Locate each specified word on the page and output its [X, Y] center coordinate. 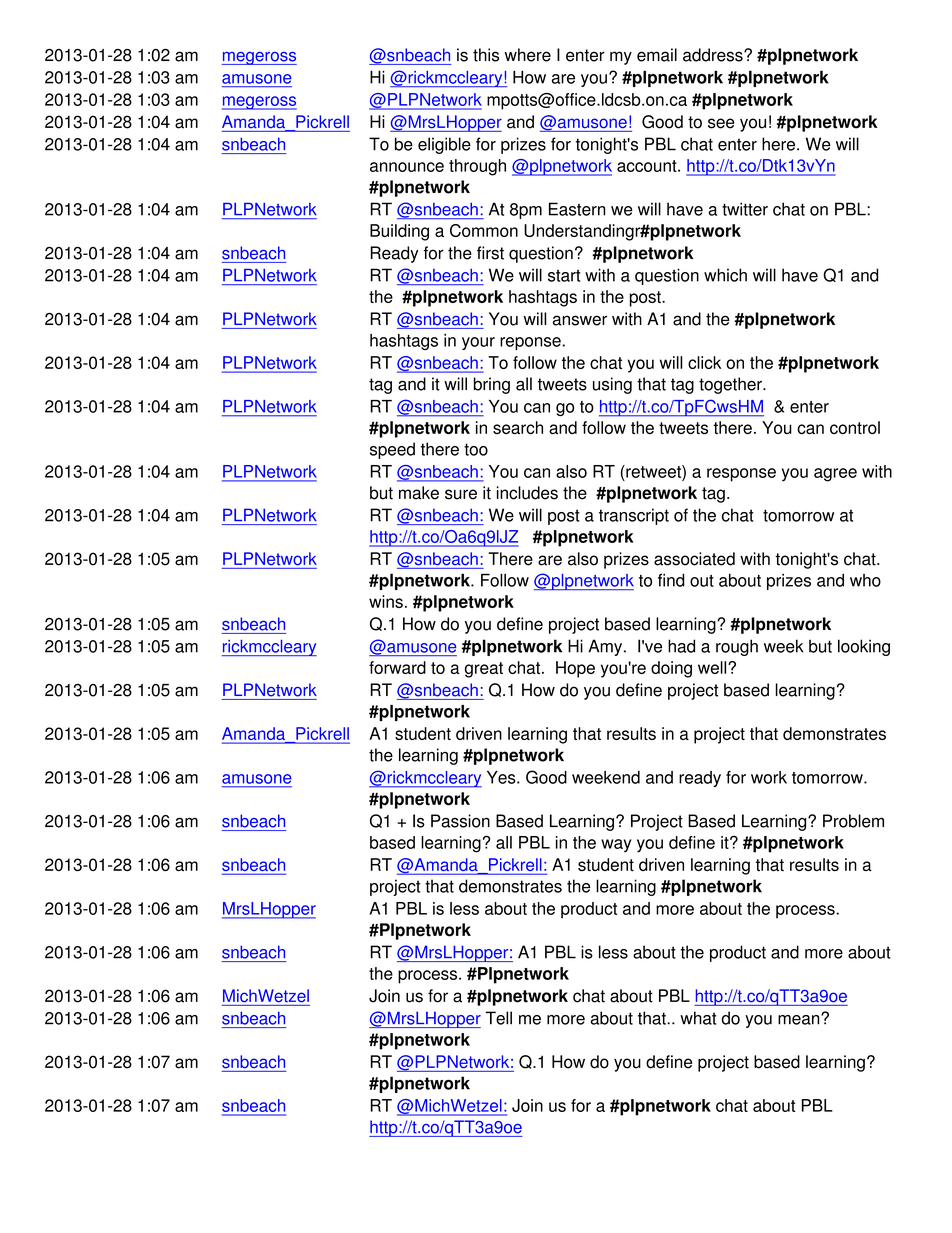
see [721, 123]
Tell [499, 1018]
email [657, 55]
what [698, 1018]
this [486, 55]
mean [800, 1019]
